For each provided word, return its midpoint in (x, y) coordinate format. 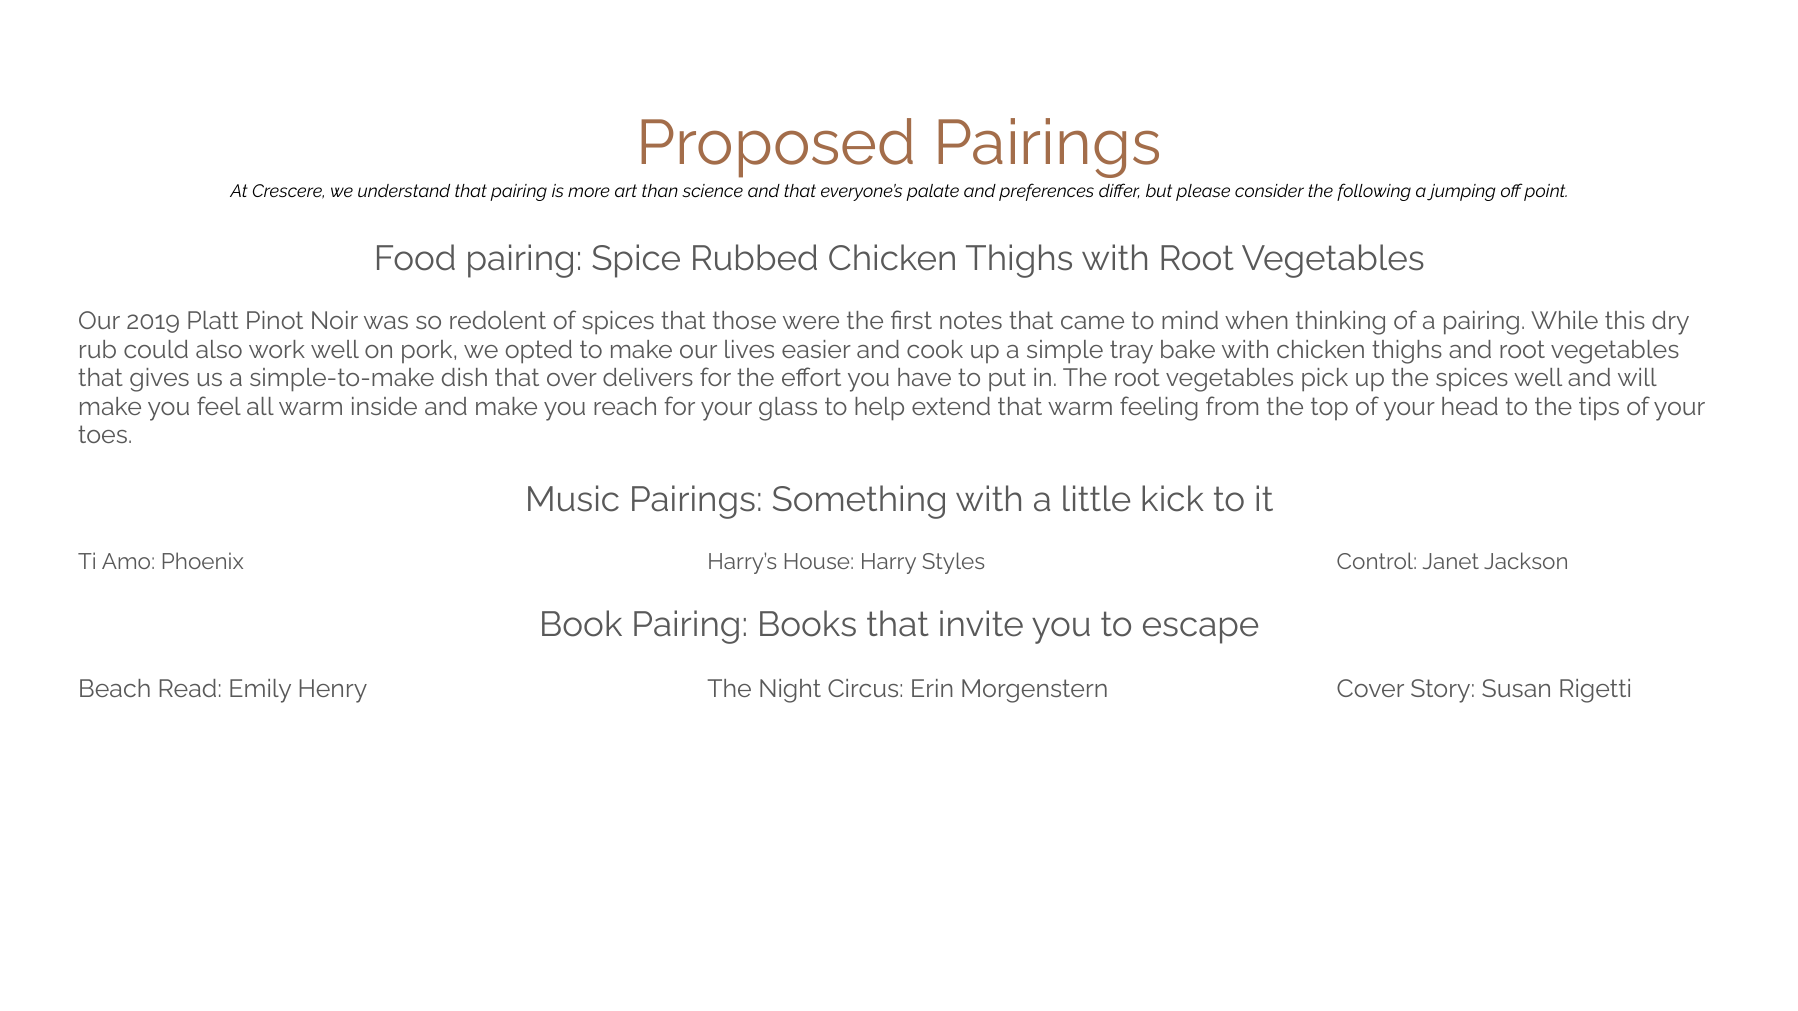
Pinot (275, 320)
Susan (1516, 688)
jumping (1461, 192)
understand (404, 190)
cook (935, 349)
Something (859, 502)
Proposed (777, 148)
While (1564, 320)
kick (1173, 498)
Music (573, 498)
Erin (932, 688)
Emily (260, 691)
